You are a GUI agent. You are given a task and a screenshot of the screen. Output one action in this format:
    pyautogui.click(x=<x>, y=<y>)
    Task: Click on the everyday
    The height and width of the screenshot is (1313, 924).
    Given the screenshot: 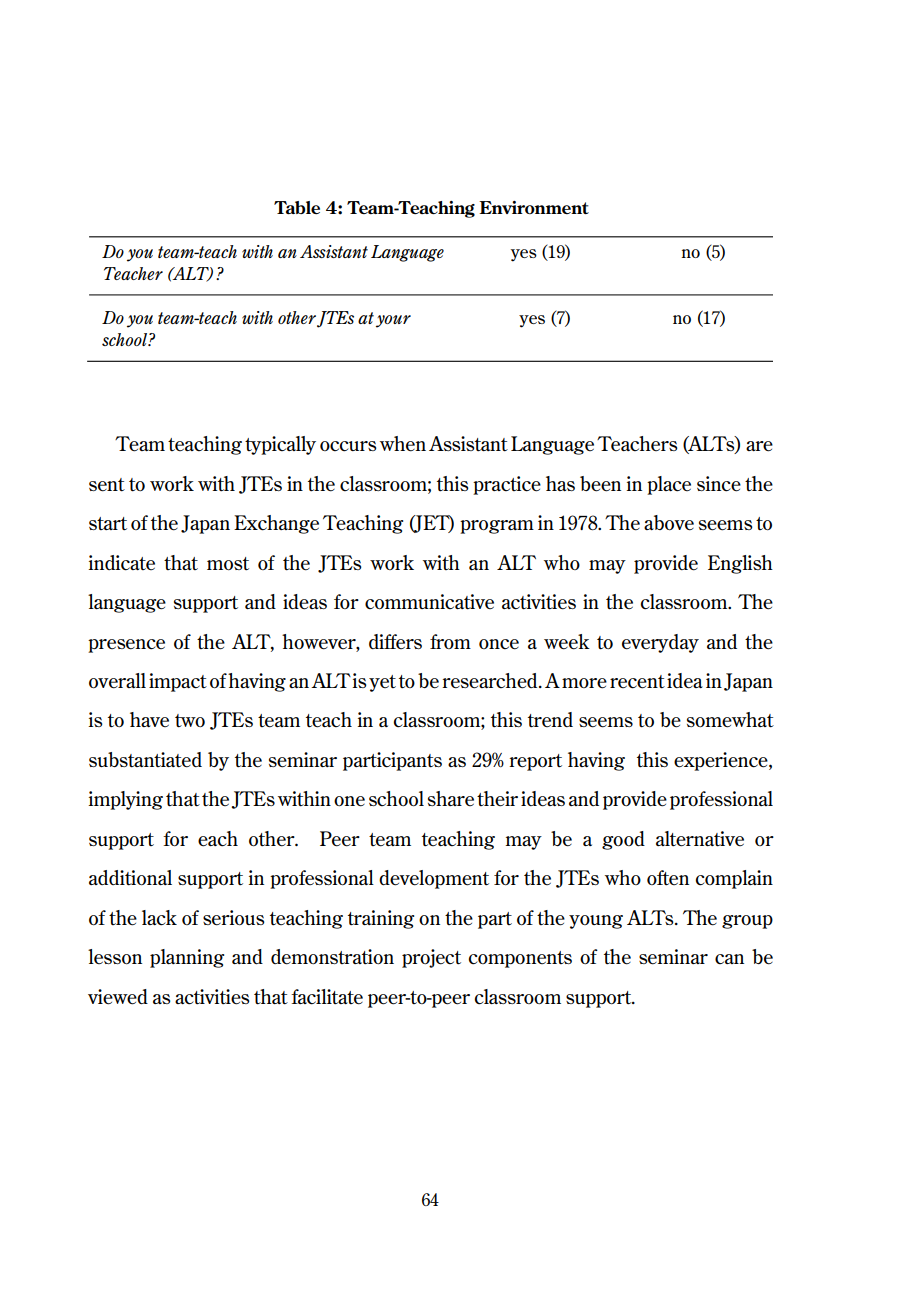 What is the action you would take?
    pyautogui.click(x=660, y=643)
